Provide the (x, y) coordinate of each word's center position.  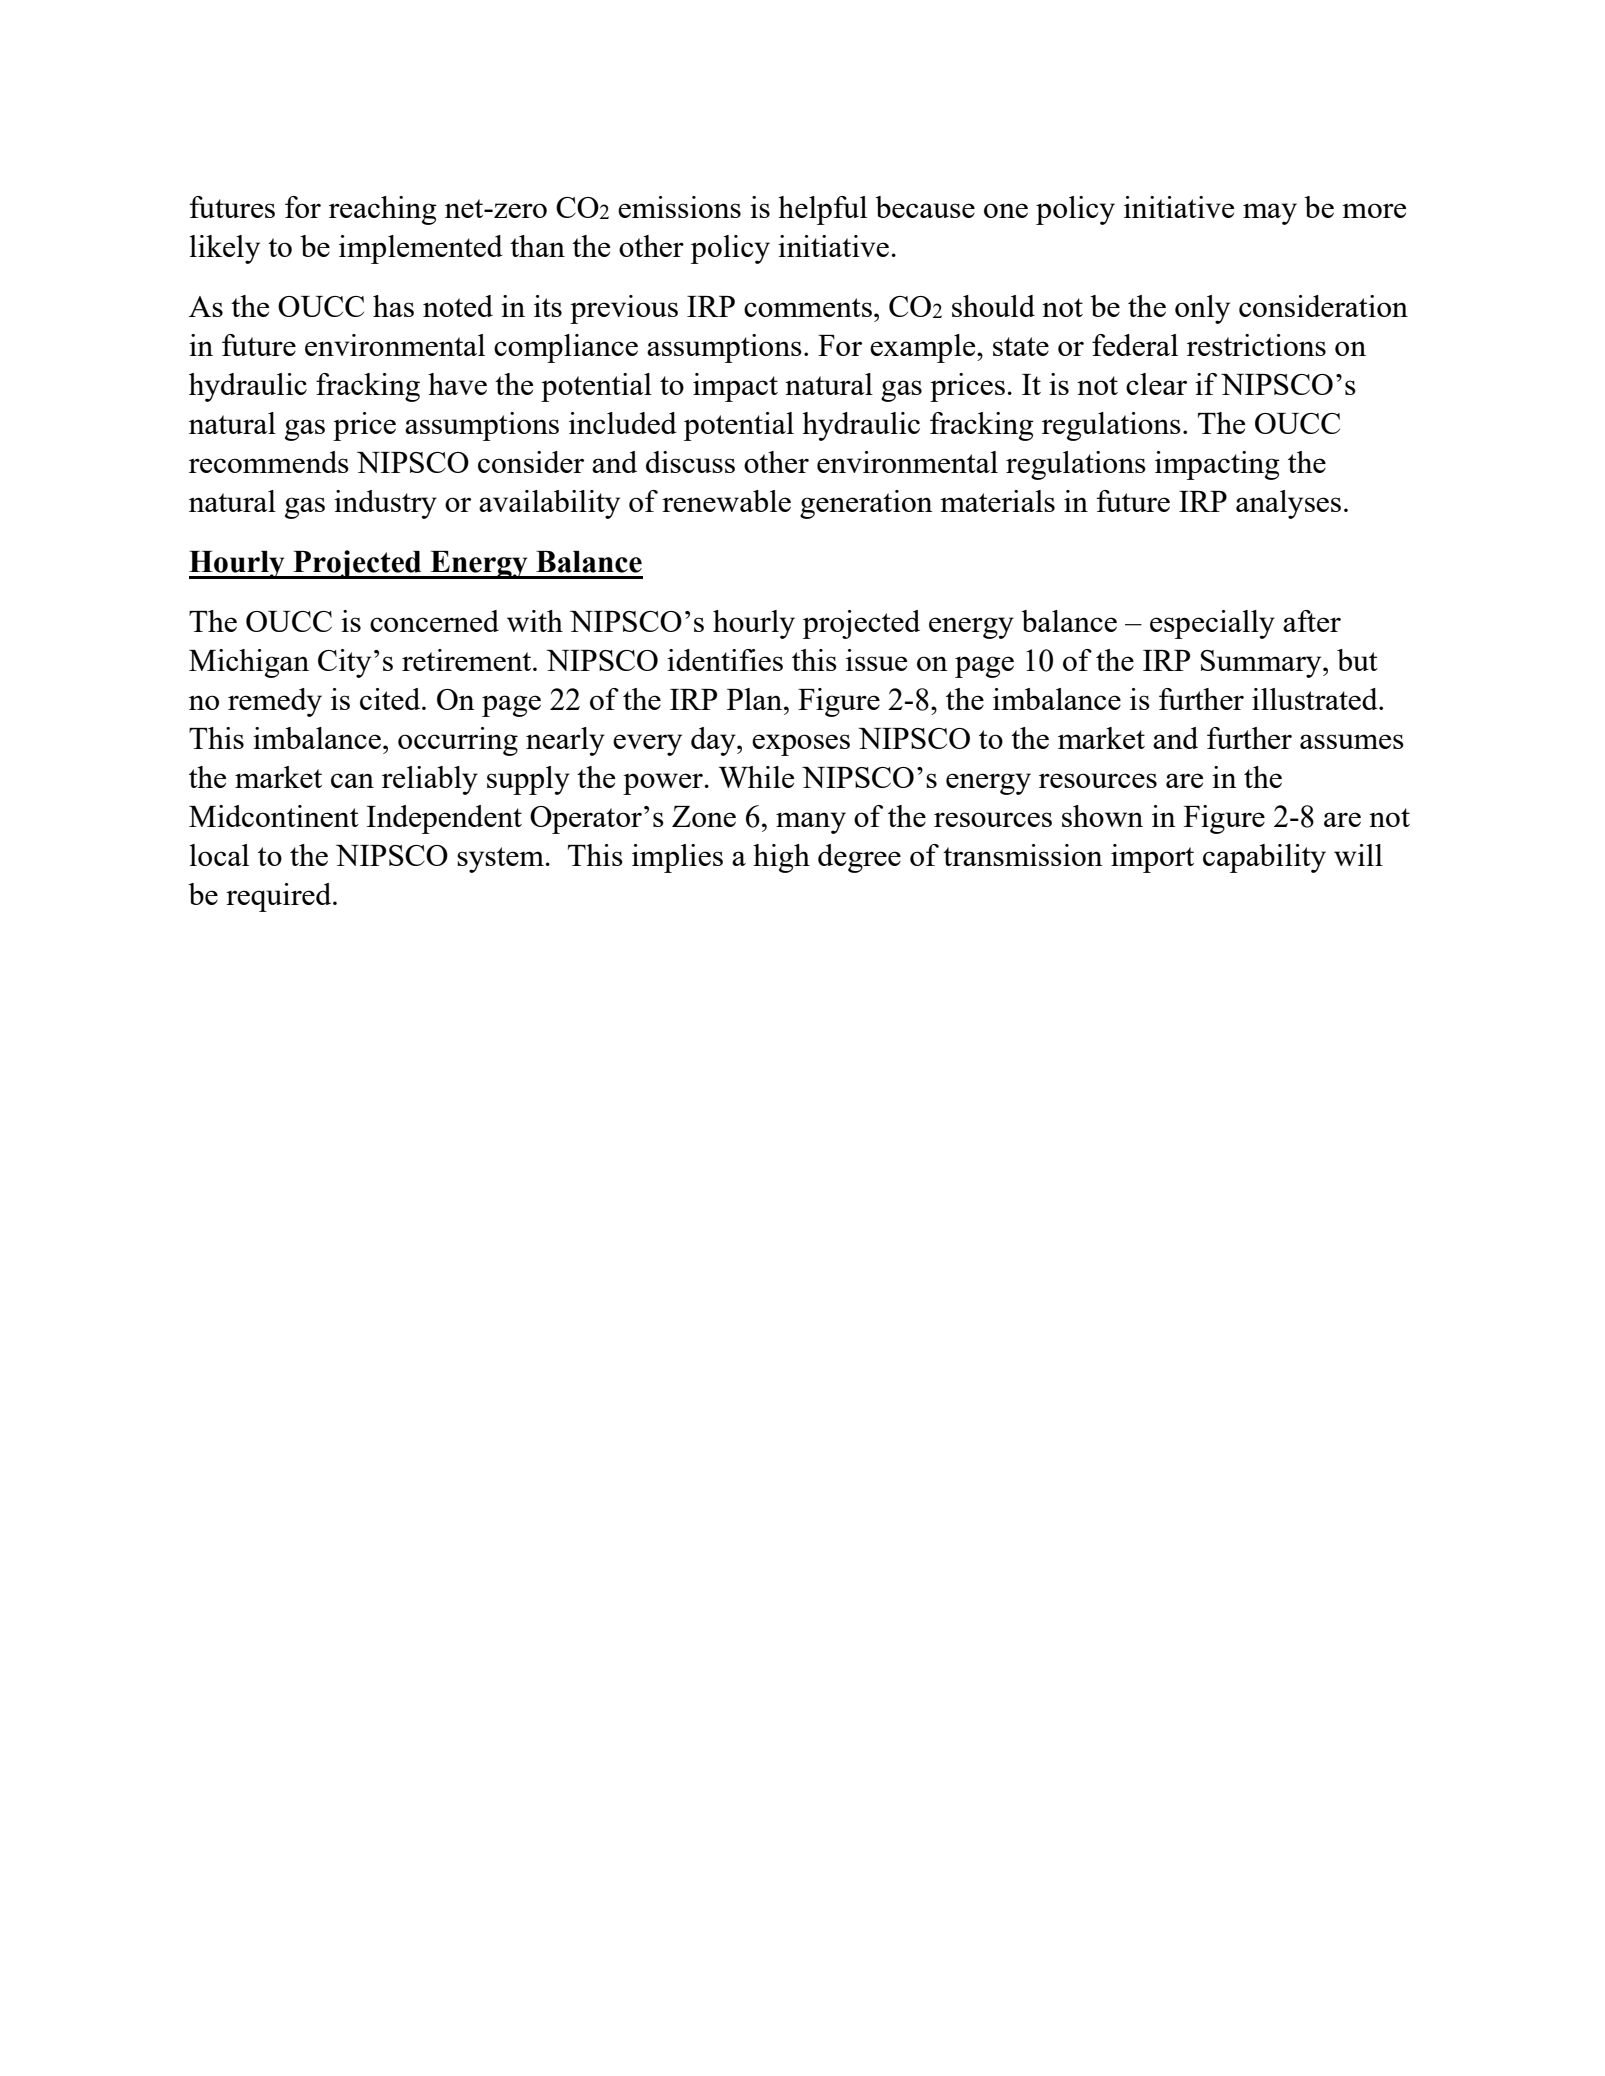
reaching (383, 210)
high (781, 858)
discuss (690, 462)
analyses (1288, 504)
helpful (822, 210)
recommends (269, 462)
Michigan (249, 663)
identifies (725, 660)
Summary (1262, 664)
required (280, 897)
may (1270, 214)
